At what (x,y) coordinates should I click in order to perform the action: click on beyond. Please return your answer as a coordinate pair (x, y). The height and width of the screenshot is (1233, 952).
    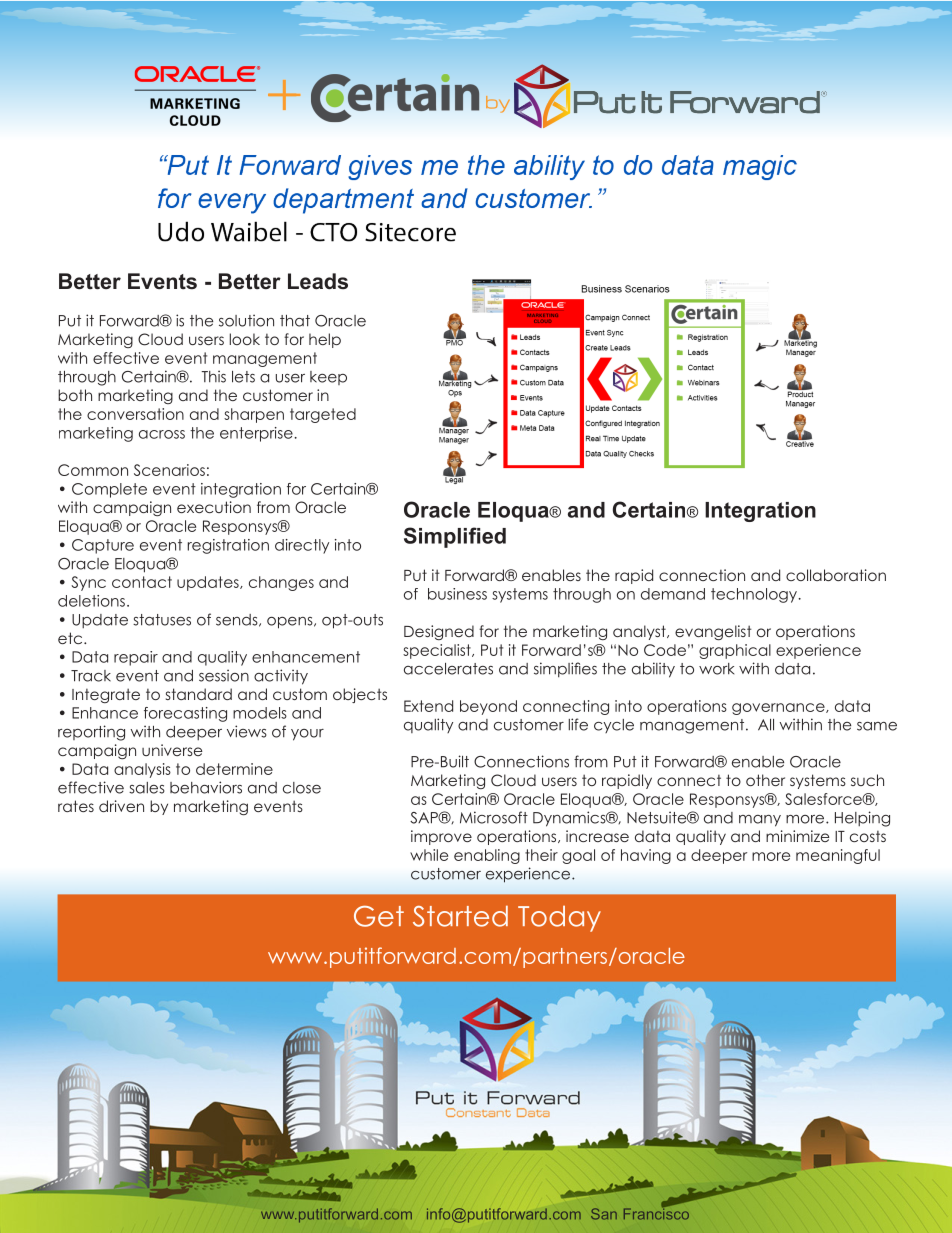
    Looking at the image, I should click on (488, 707).
